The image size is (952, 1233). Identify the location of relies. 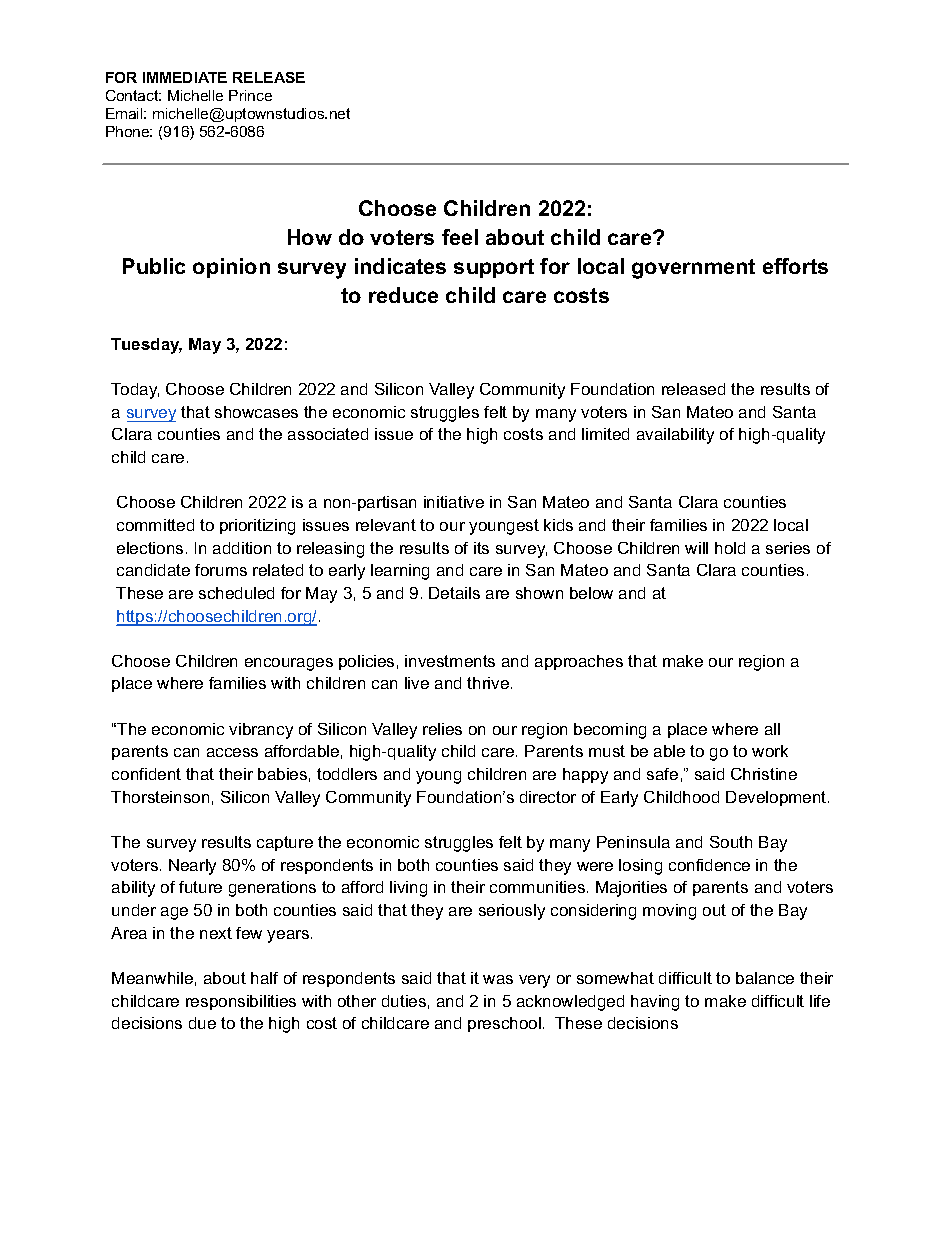
(442, 729).
